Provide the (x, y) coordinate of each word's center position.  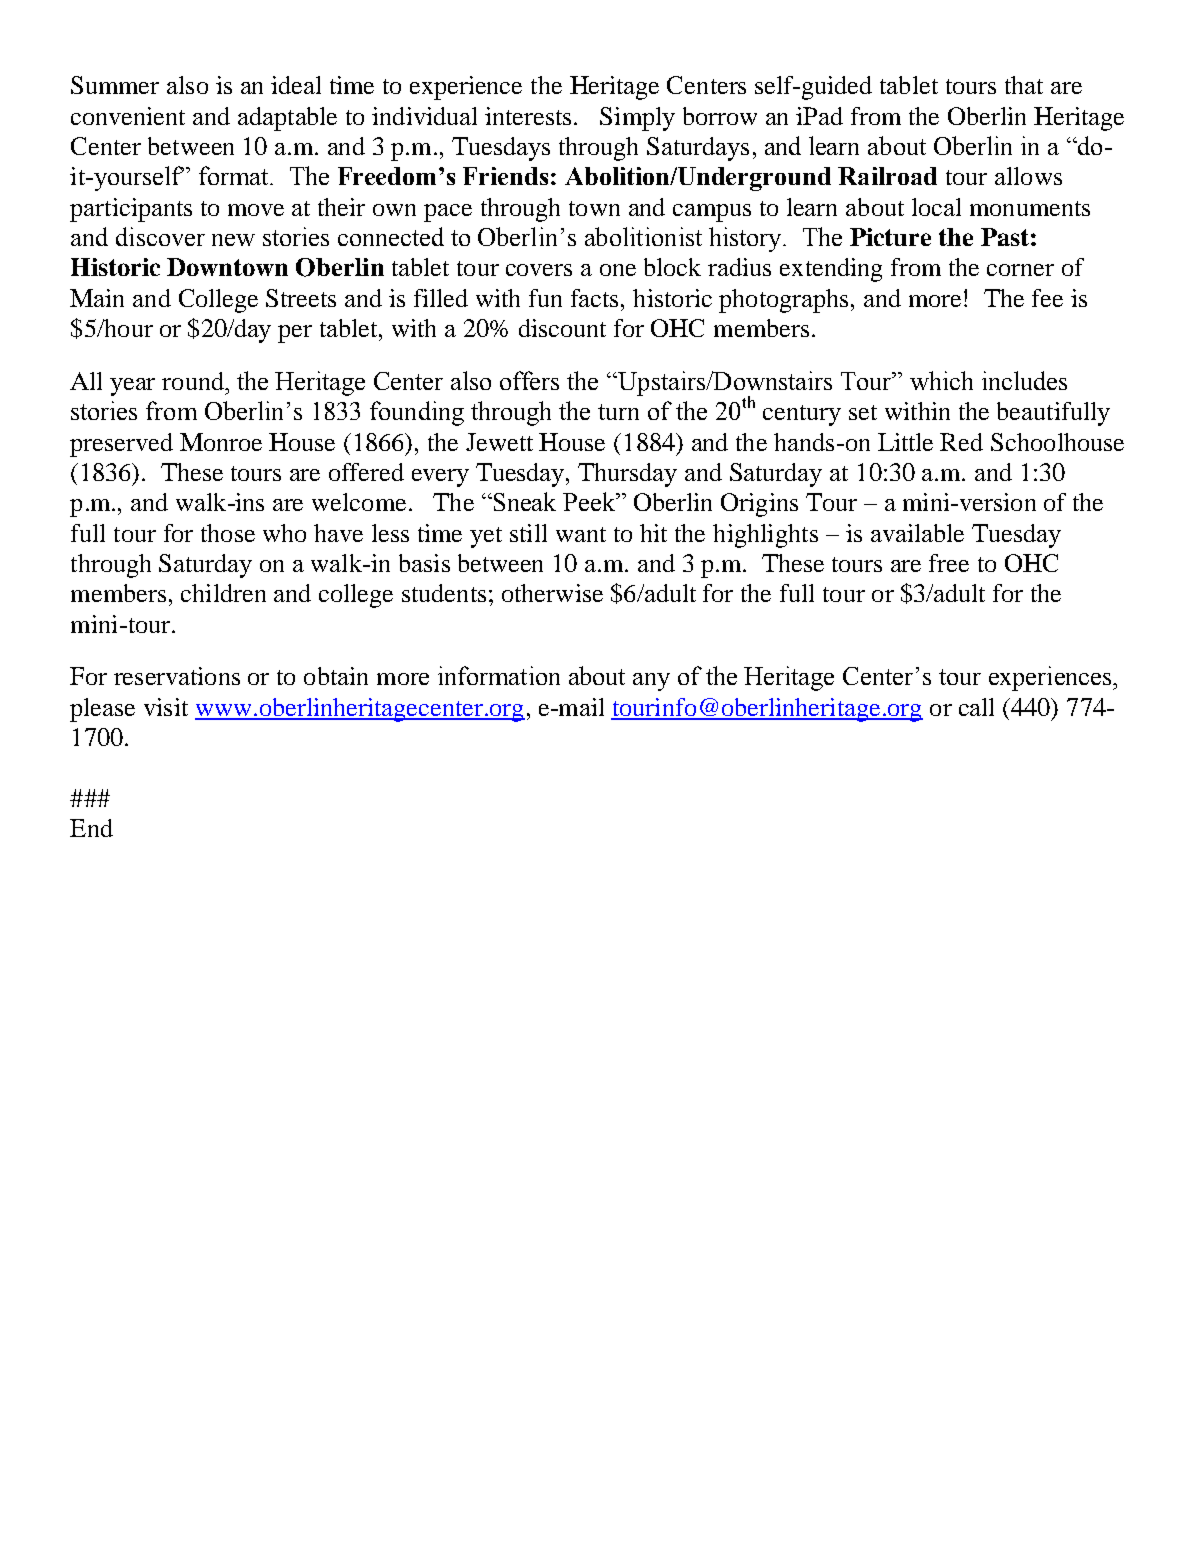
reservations (177, 676)
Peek (590, 501)
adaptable (287, 119)
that (1024, 85)
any (651, 682)
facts (596, 298)
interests (530, 116)
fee (1047, 298)
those (228, 533)
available (917, 533)
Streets (301, 298)
